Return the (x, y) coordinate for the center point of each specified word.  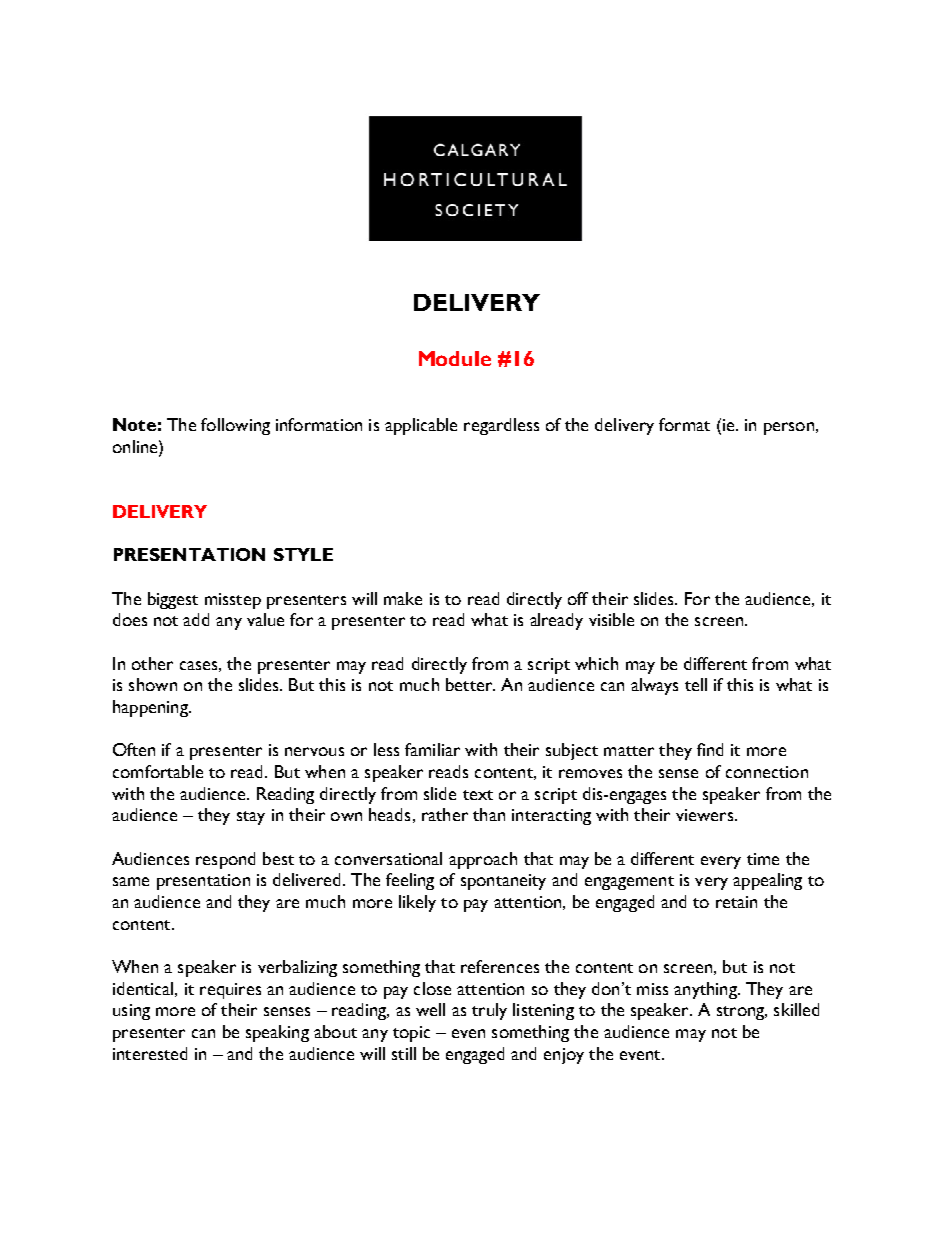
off (578, 598)
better (470, 684)
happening (151, 708)
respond (225, 860)
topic (411, 1034)
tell (696, 684)
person (789, 428)
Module (455, 358)
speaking (277, 1033)
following (235, 426)
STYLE (303, 554)
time (763, 859)
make (403, 598)
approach (483, 860)
